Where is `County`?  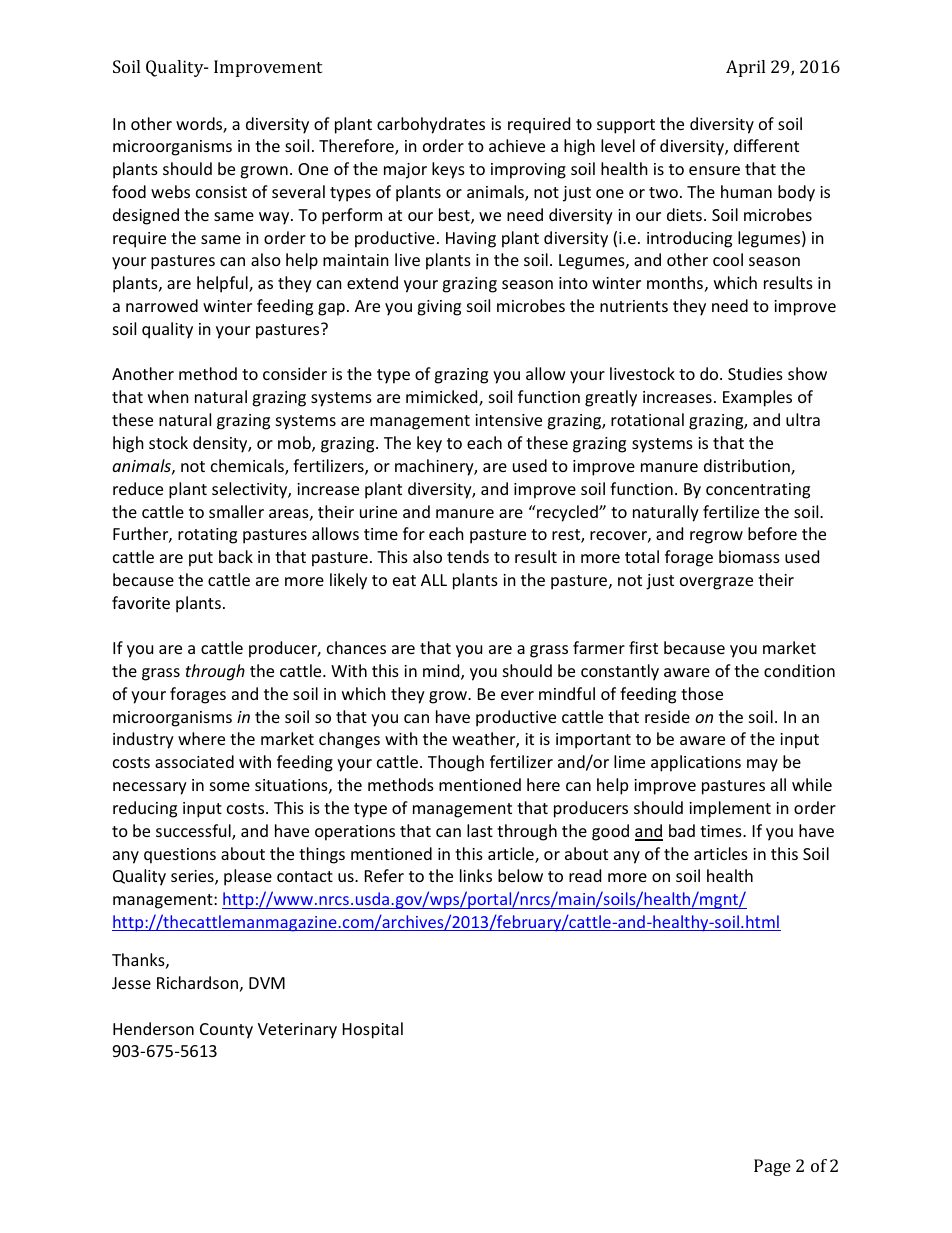
County is located at coordinates (226, 1031).
